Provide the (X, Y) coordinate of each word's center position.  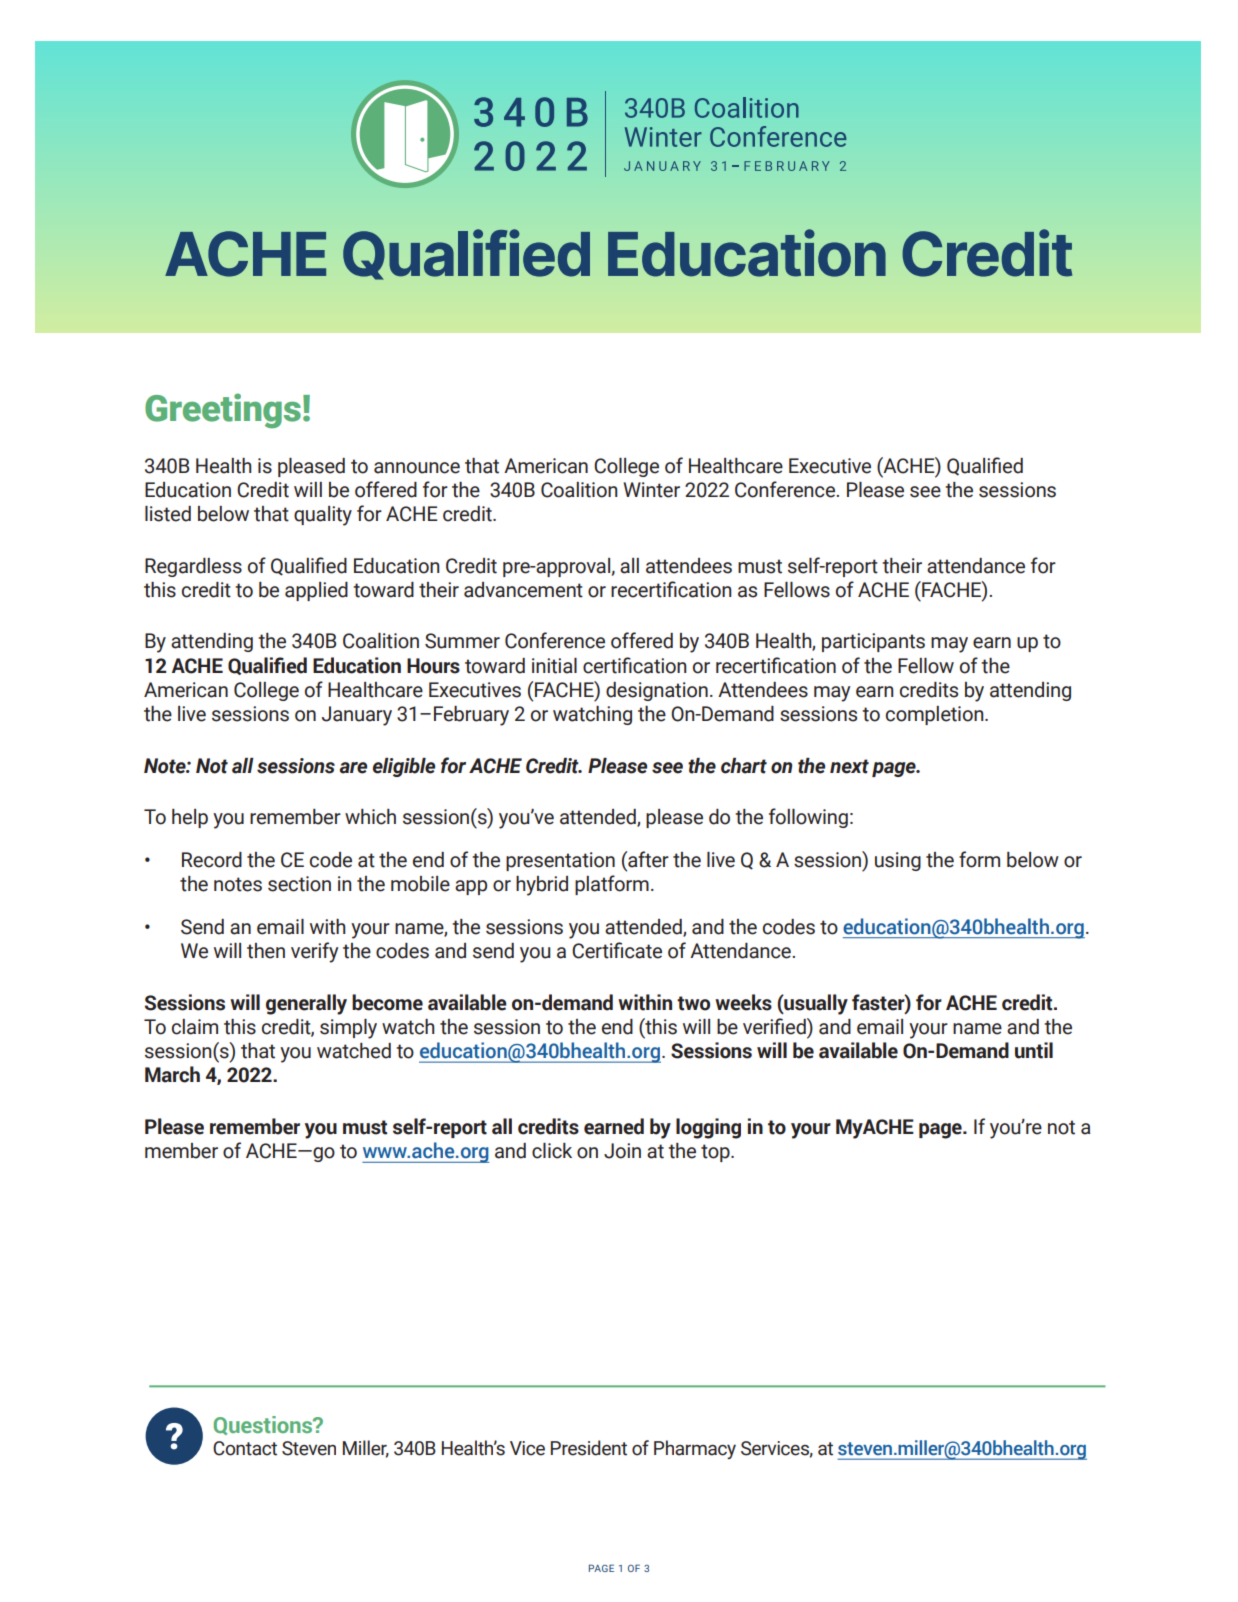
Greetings (223, 411)
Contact (245, 1448)
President (589, 1448)
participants (873, 642)
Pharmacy (695, 1449)
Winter (651, 490)
